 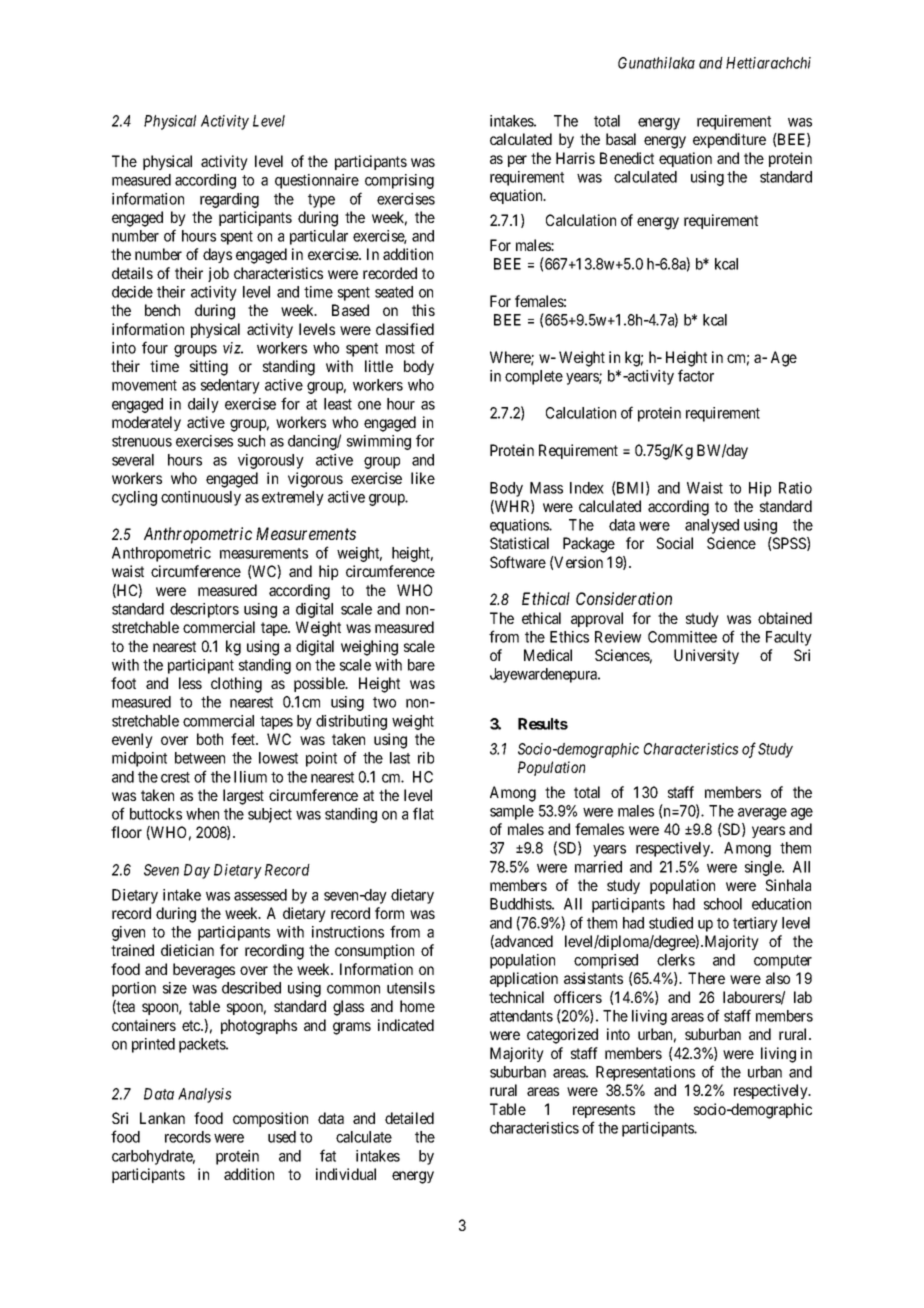 What do you see at coordinates (379, 442) in the screenshot?
I see `swimming` at bounding box center [379, 442].
